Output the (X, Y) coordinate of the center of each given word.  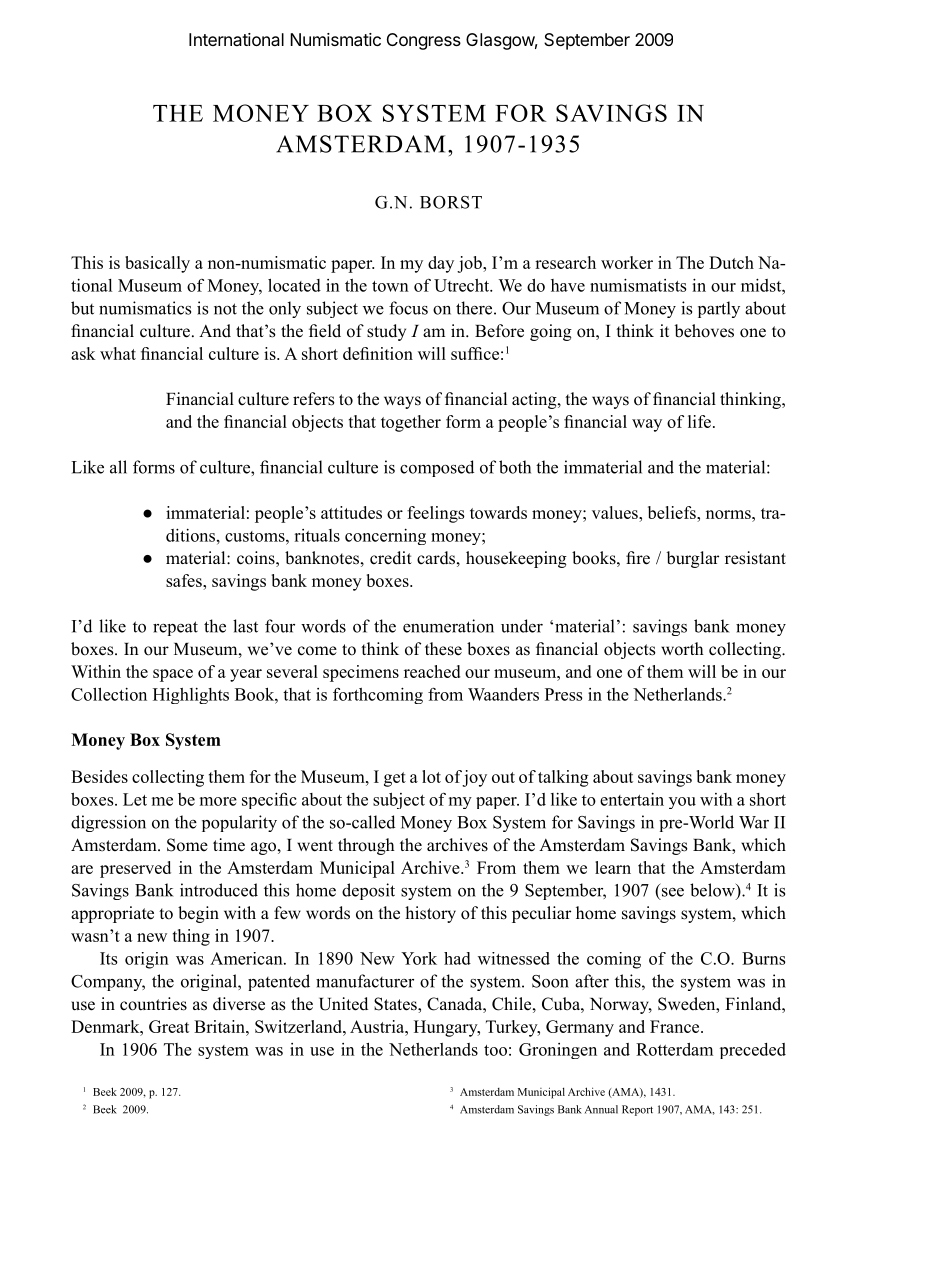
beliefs (673, 512)
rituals (317, 535)
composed (437, 468)
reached (432, 671)
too (495, 1050)
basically (157, 264)
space (173, 675)
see (671, 893)
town (390, 286)
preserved (135, 869)
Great (169, 1026)
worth (682, 649)
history (430, 914)
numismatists (638, 285)
